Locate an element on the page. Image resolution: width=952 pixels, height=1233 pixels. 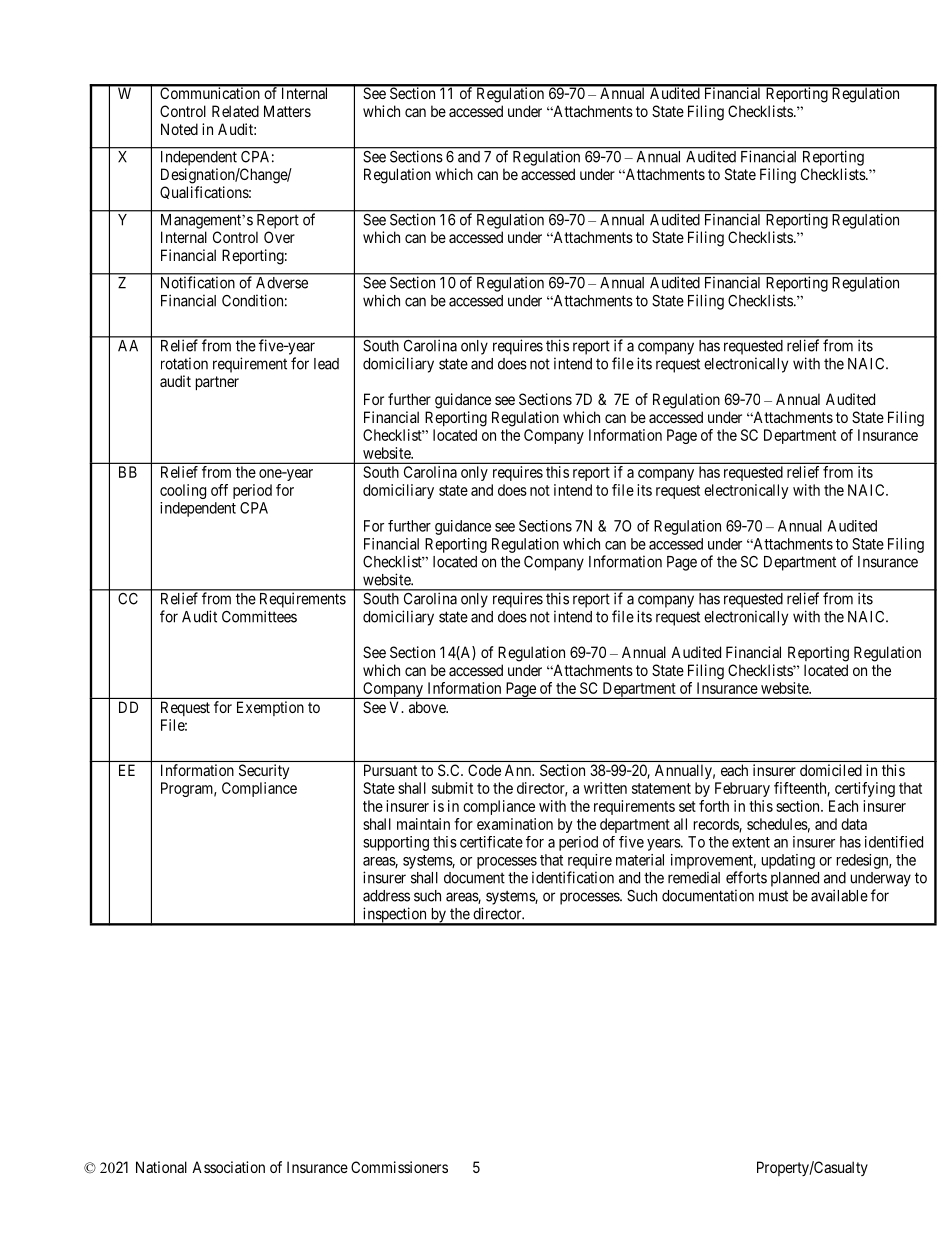
data is located at coordinates (854, 824).
